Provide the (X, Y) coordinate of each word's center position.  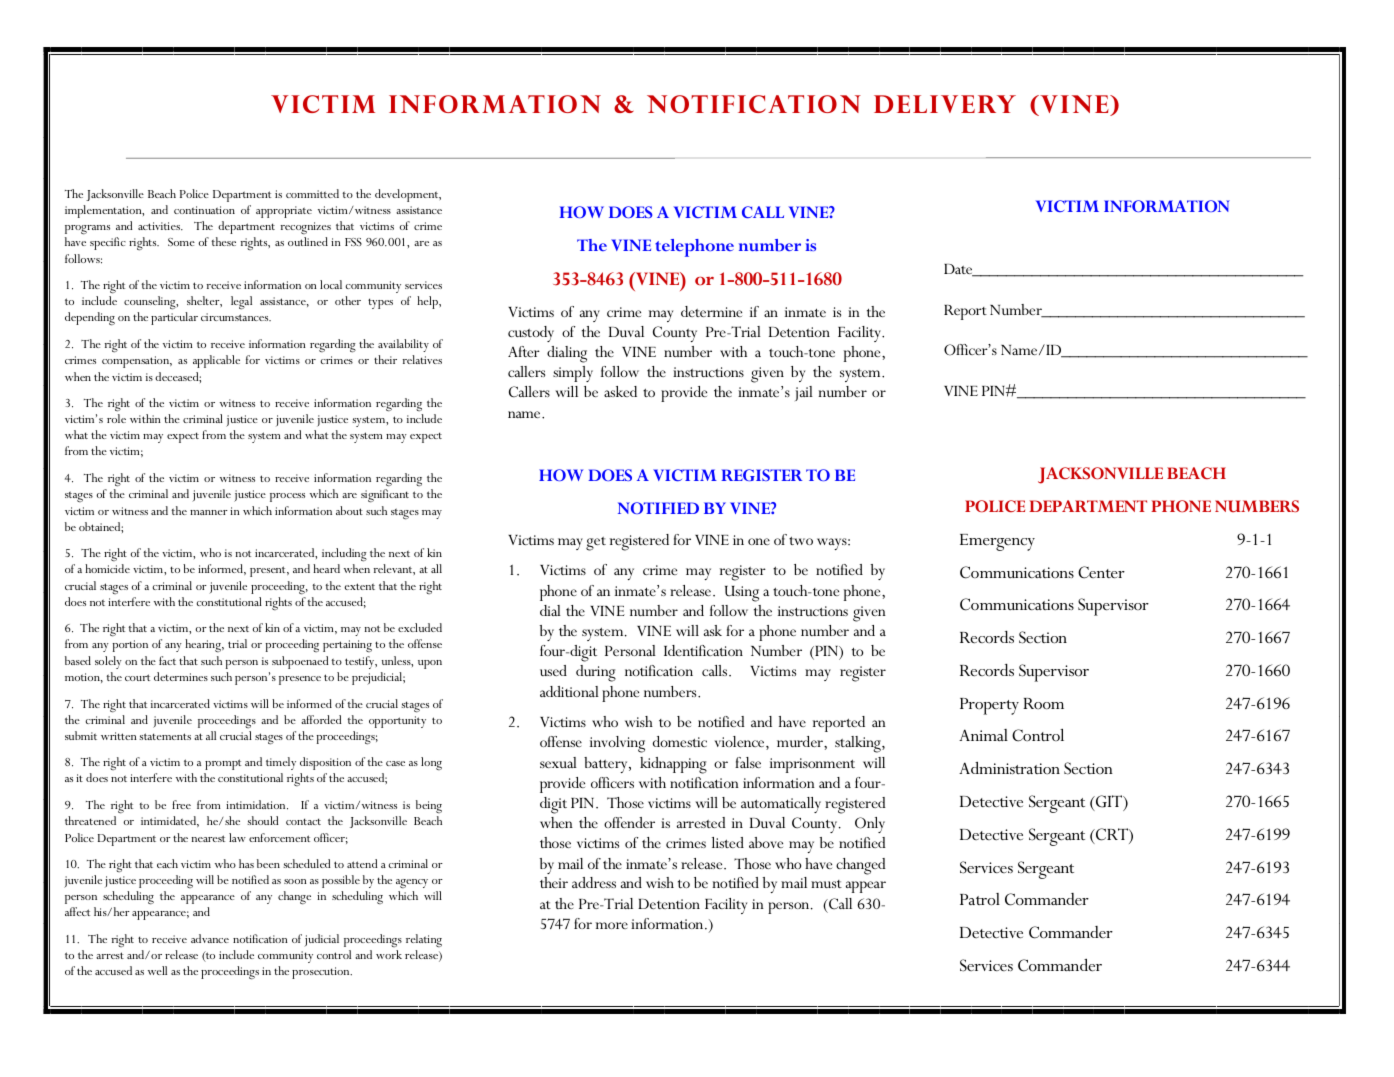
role (116, 418)
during (596, 673)
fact (167, 660)
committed (312, 193)
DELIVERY (945, 104)
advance (210, 938)
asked (620, 391)
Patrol (980, 899)
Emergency (997, 542)
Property (989, 706)
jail (804, 393)
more (612, 925)
